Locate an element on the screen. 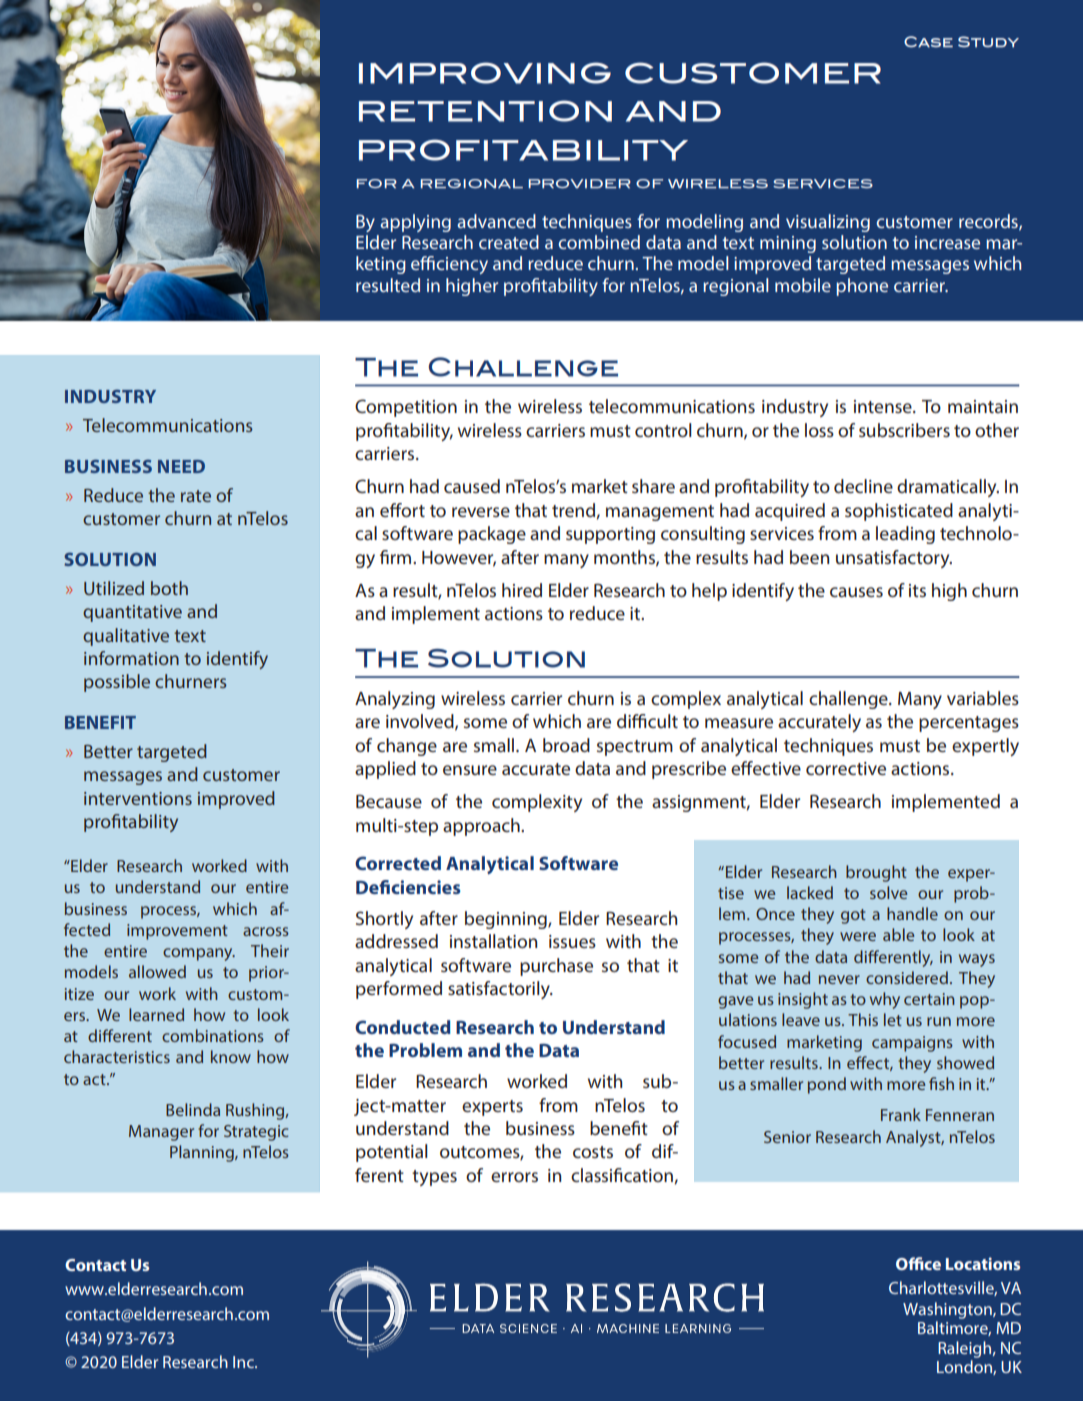 Image resolution: width=1083 pixels, height=1401 pixels. costs is located at coordinates (593, 1152).
